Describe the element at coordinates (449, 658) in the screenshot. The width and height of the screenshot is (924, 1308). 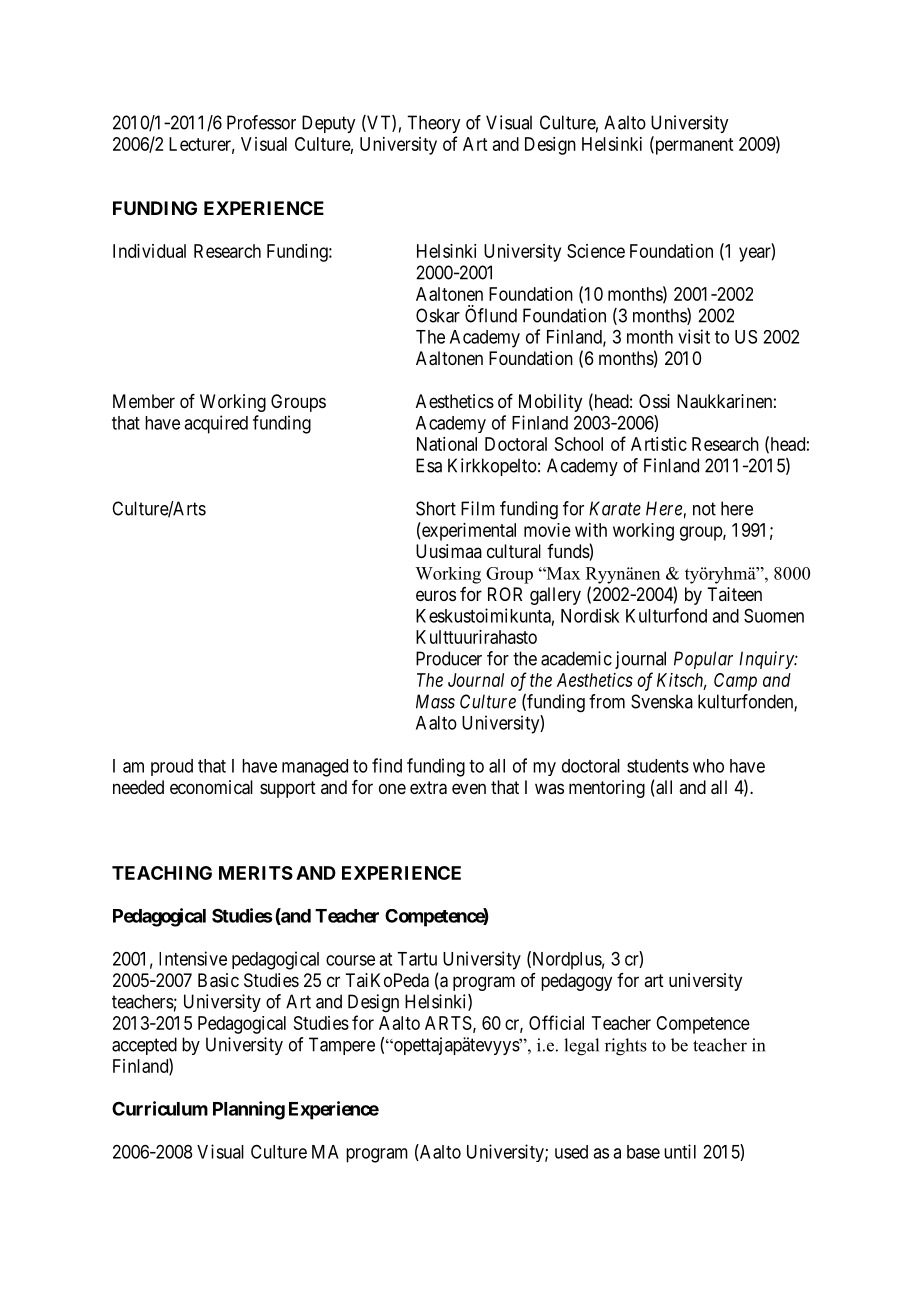
I see `Producer` at that location.
